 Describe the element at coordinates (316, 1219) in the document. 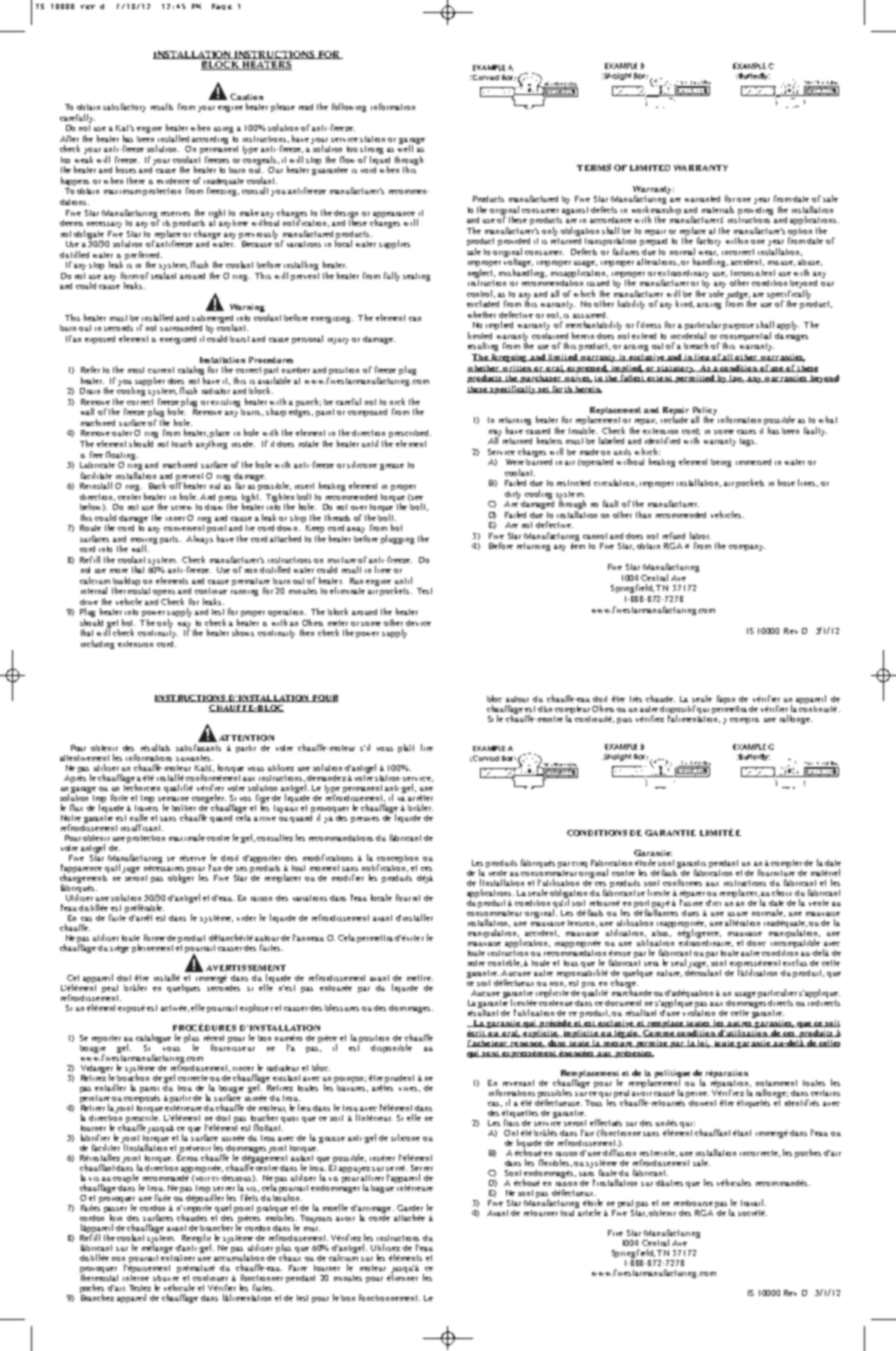

I see `Toujours` at that location.
